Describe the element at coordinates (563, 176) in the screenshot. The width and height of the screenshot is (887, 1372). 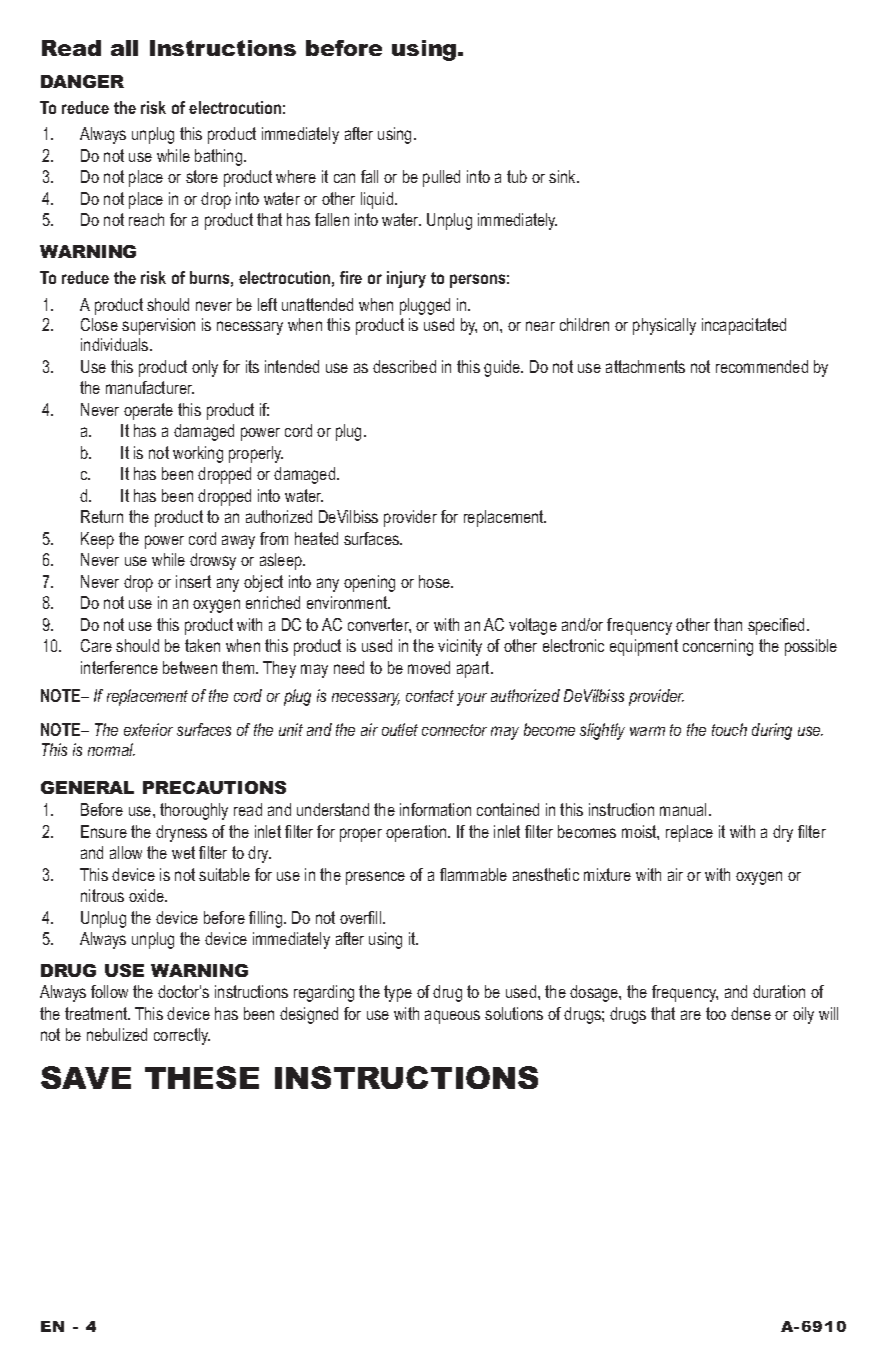
I see `sink` at that location.
